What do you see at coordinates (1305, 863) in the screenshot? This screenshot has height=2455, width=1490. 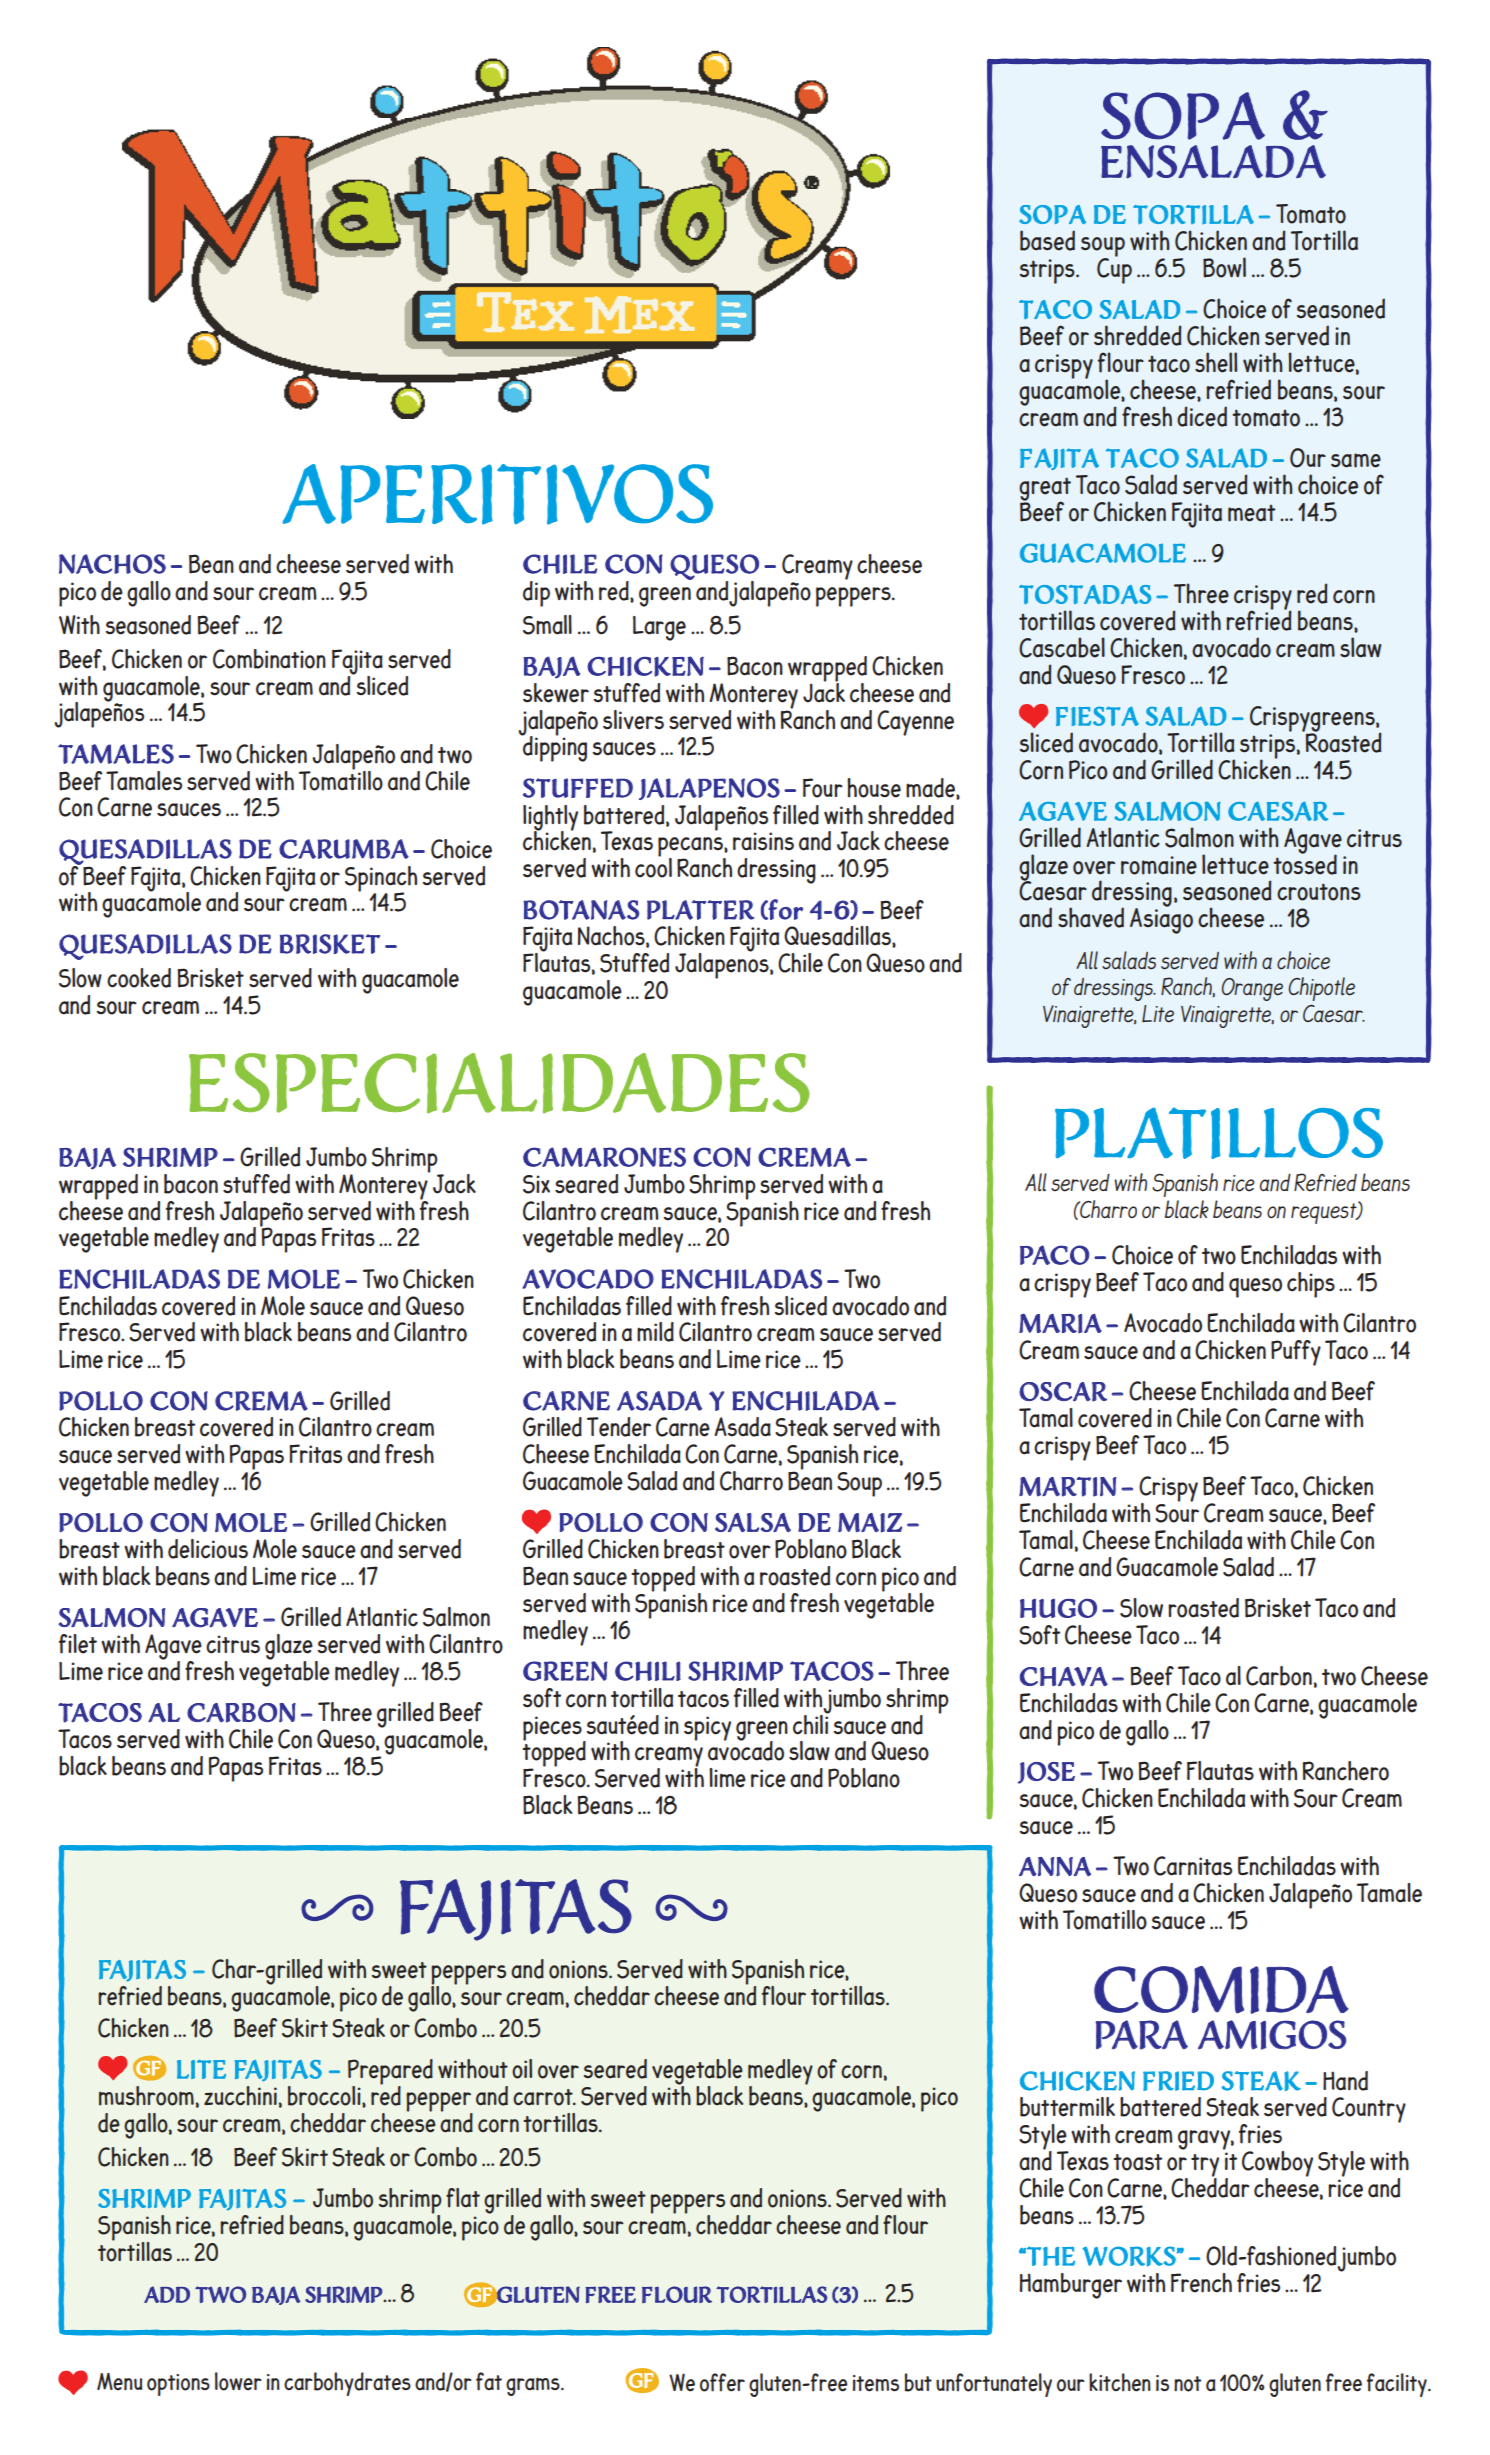 I see `tossed` at bounding box center [1305, 863].
